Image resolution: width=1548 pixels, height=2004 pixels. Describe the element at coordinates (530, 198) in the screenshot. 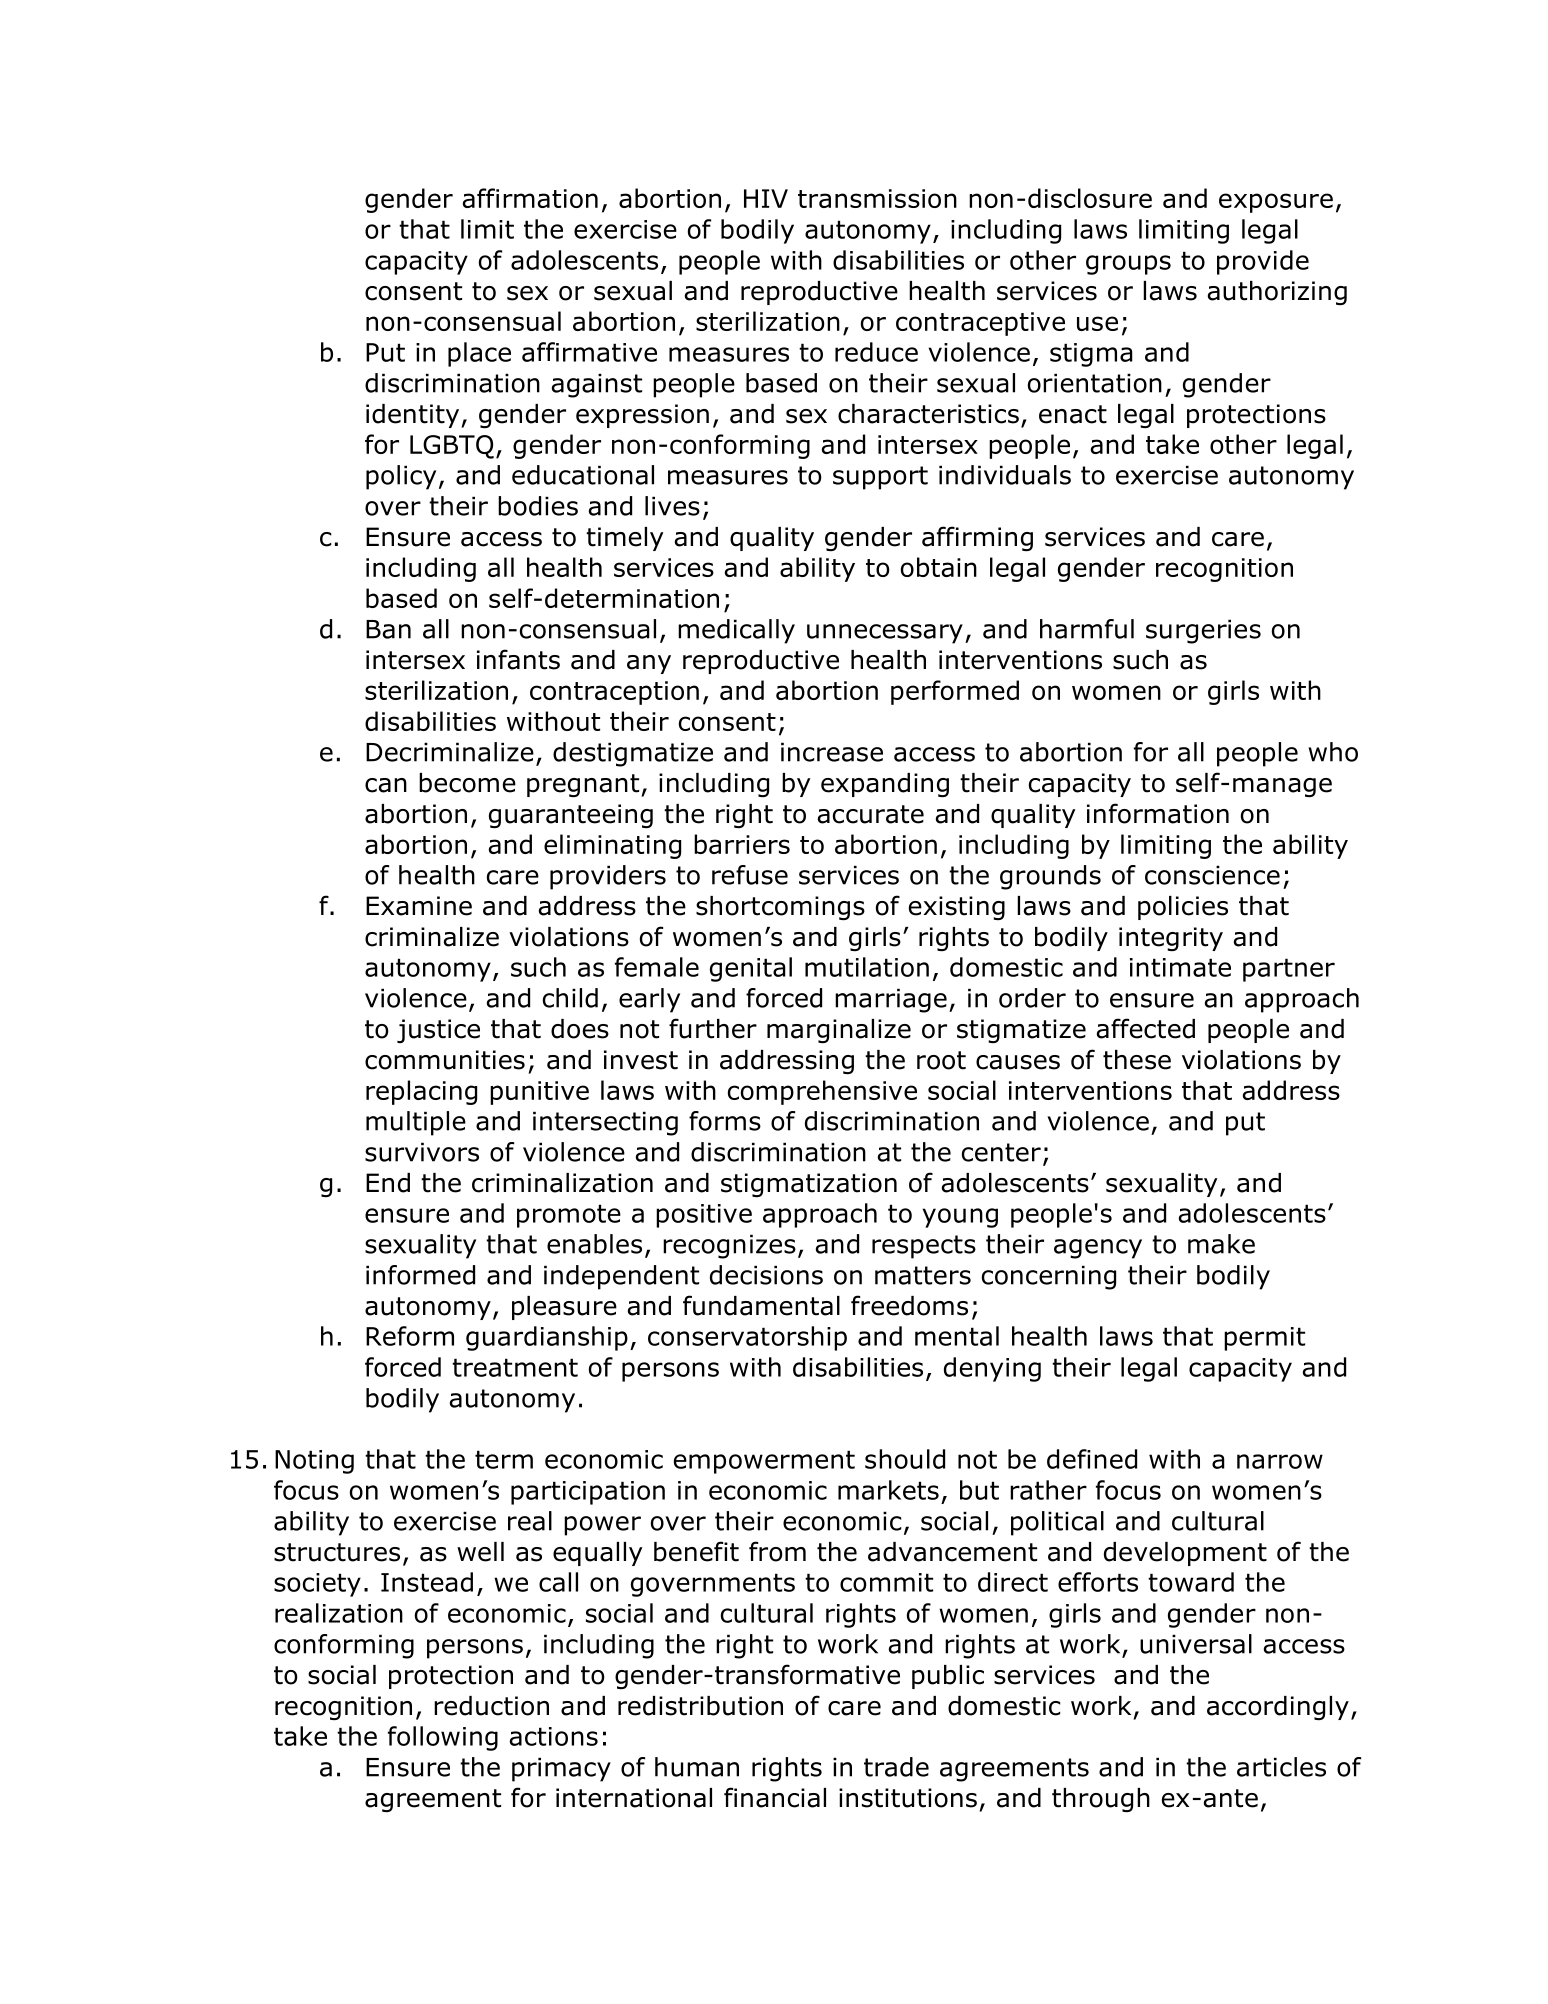

I see `affirmation` at that location.
